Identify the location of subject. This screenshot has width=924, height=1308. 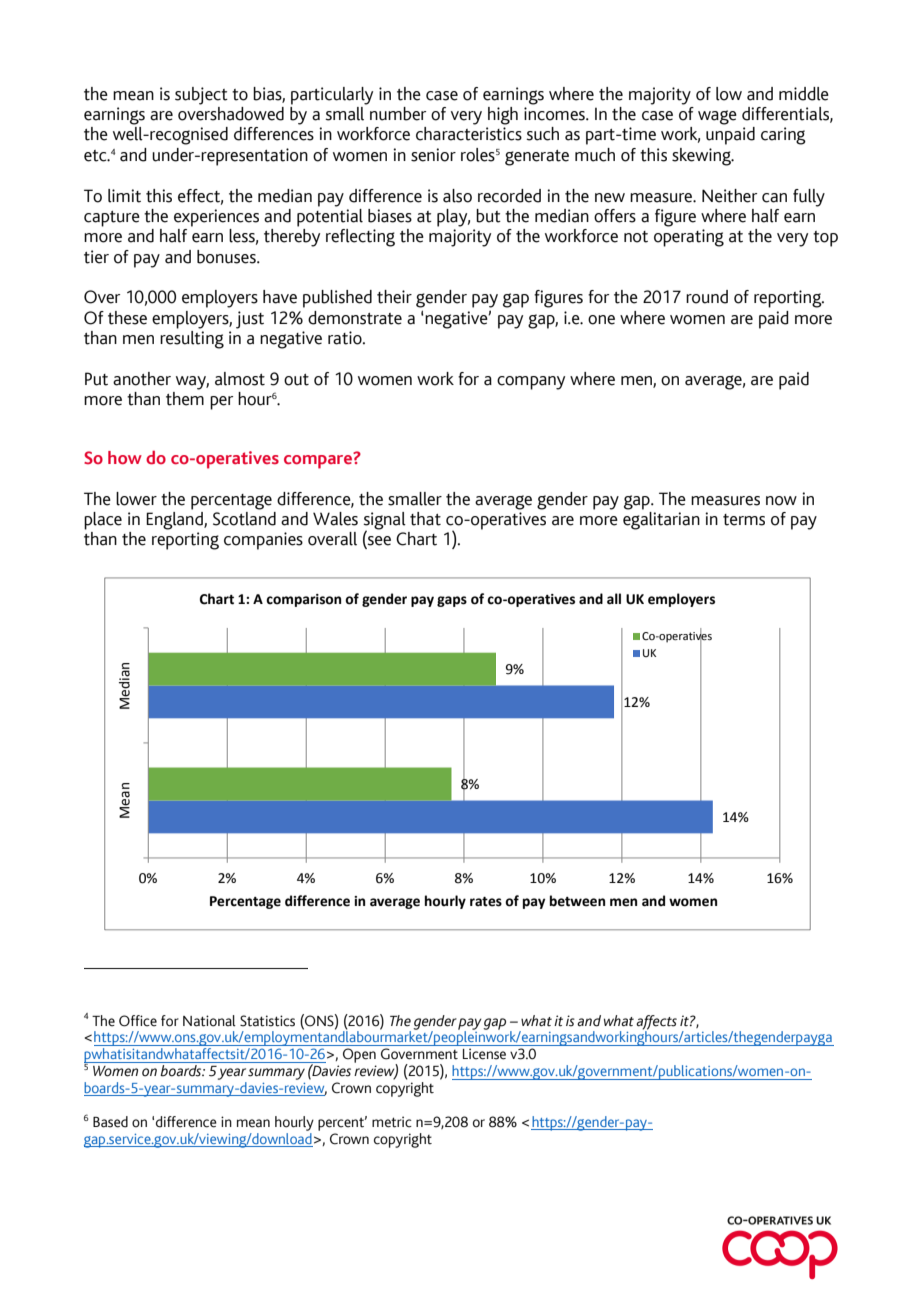
(201, 96).
